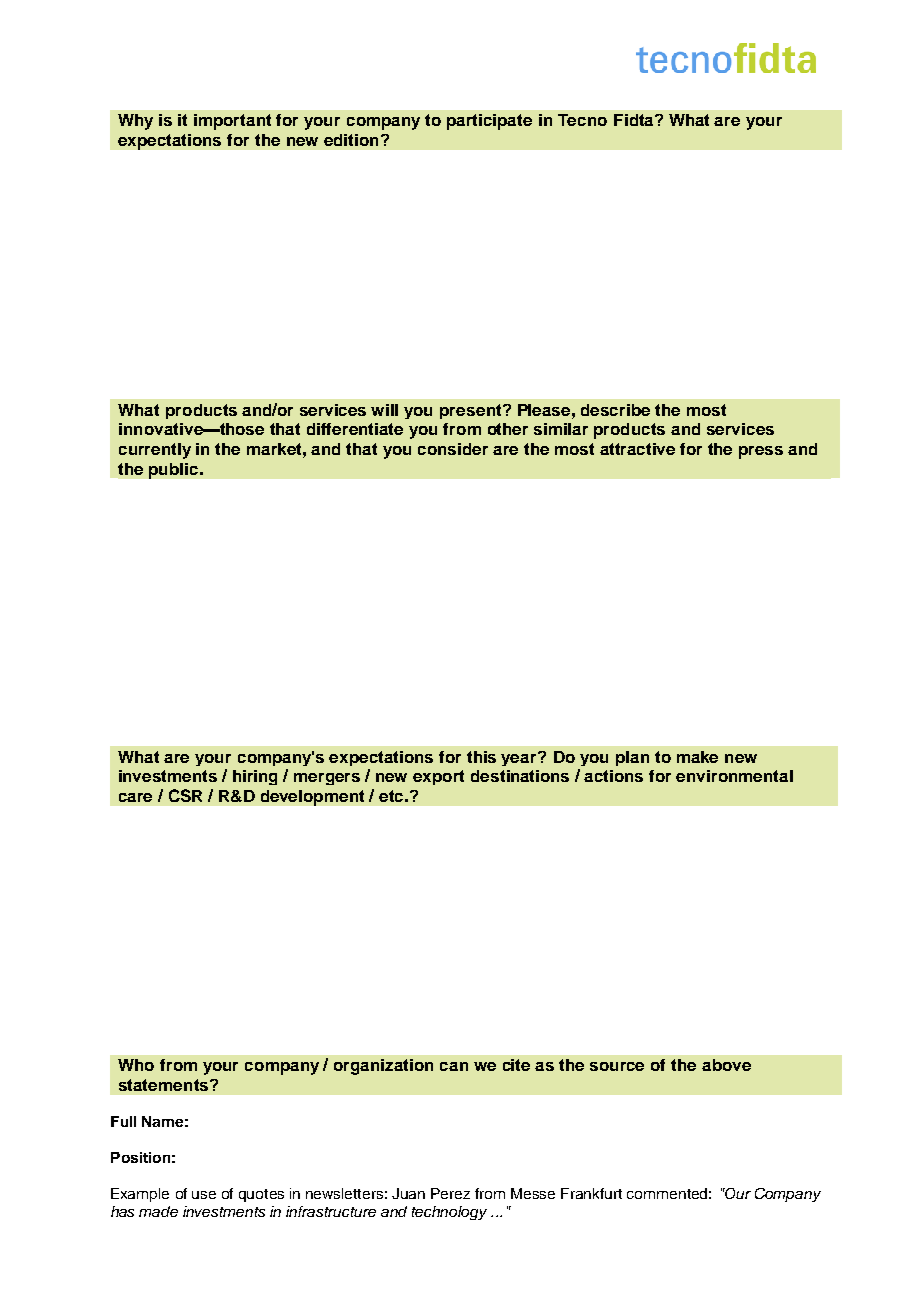 This screenshot has height=1308, width=924. I want to click on currently, so click(155, 451).
